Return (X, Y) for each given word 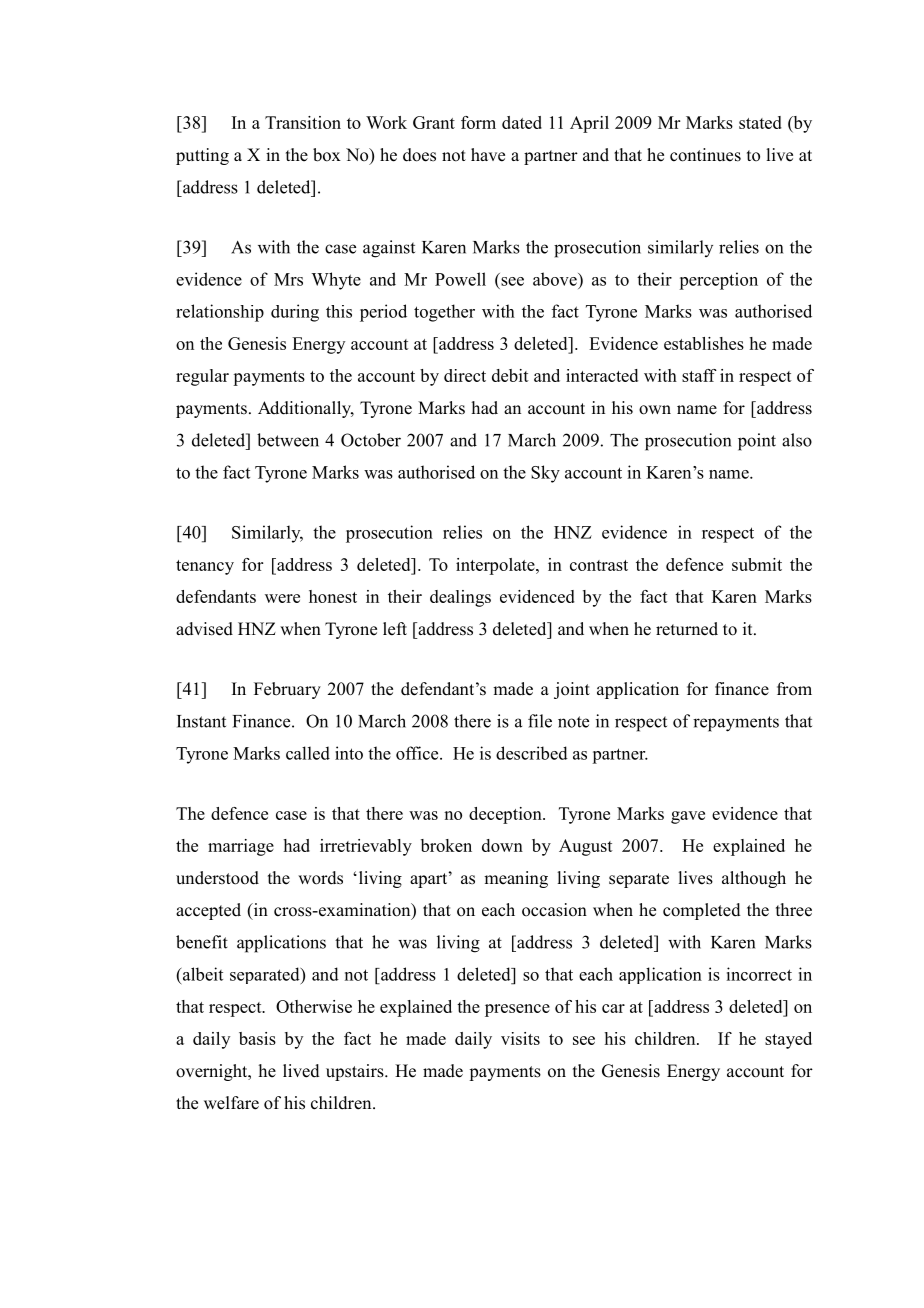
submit (757, 564)
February (287, 690)
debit (510, 375)
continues (705, 155)
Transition (303, 122)
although (754, 879)
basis (257, 1038)
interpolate (496, 566)
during (295, 313)
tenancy (205, 567)
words (320, 878)
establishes (704, 343)
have (488, 155)
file (540, 721)
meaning (516, 879)
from (794, 689)
